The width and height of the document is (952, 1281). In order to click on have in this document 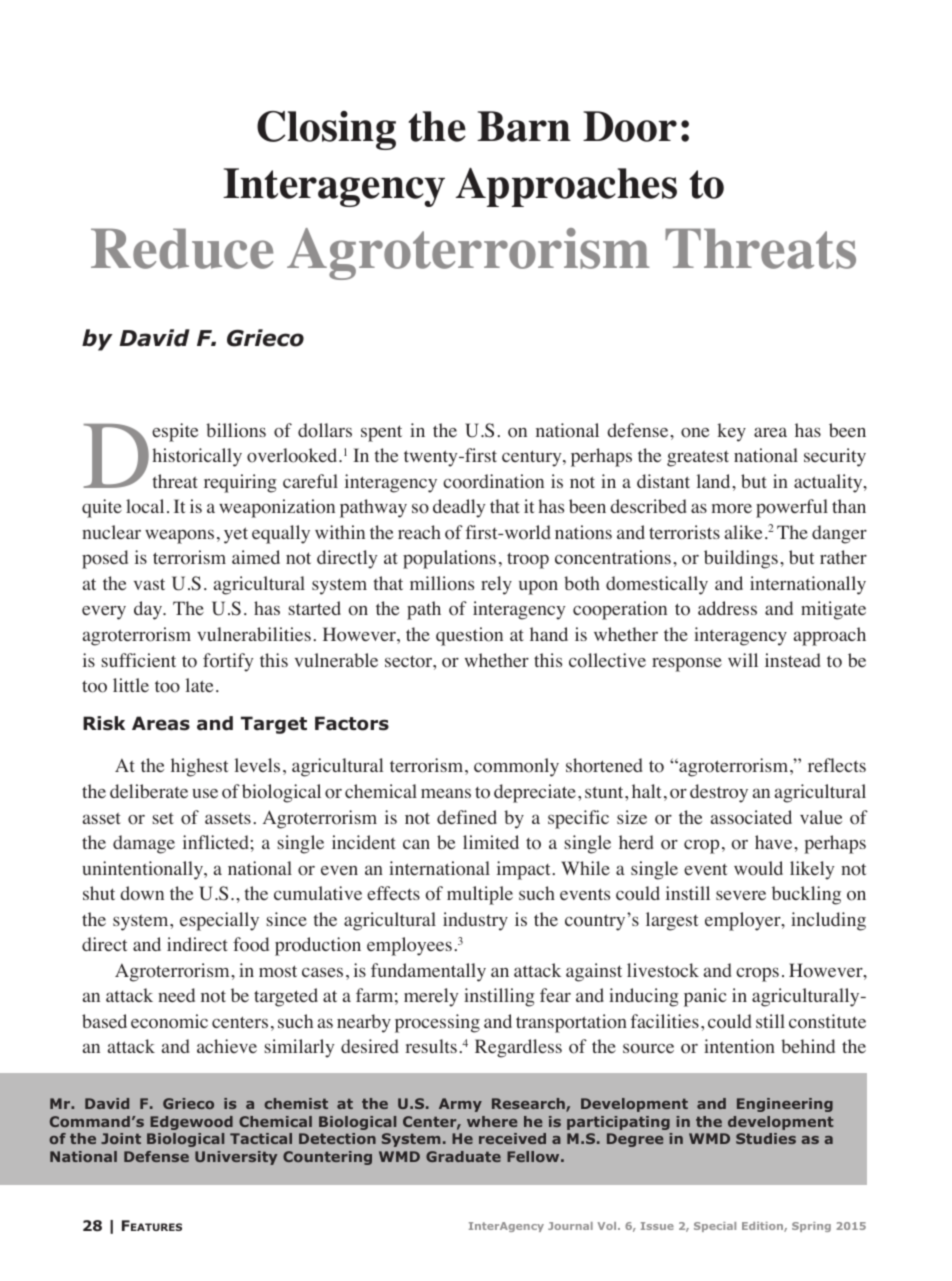, I will do `click(775, 842)`.
